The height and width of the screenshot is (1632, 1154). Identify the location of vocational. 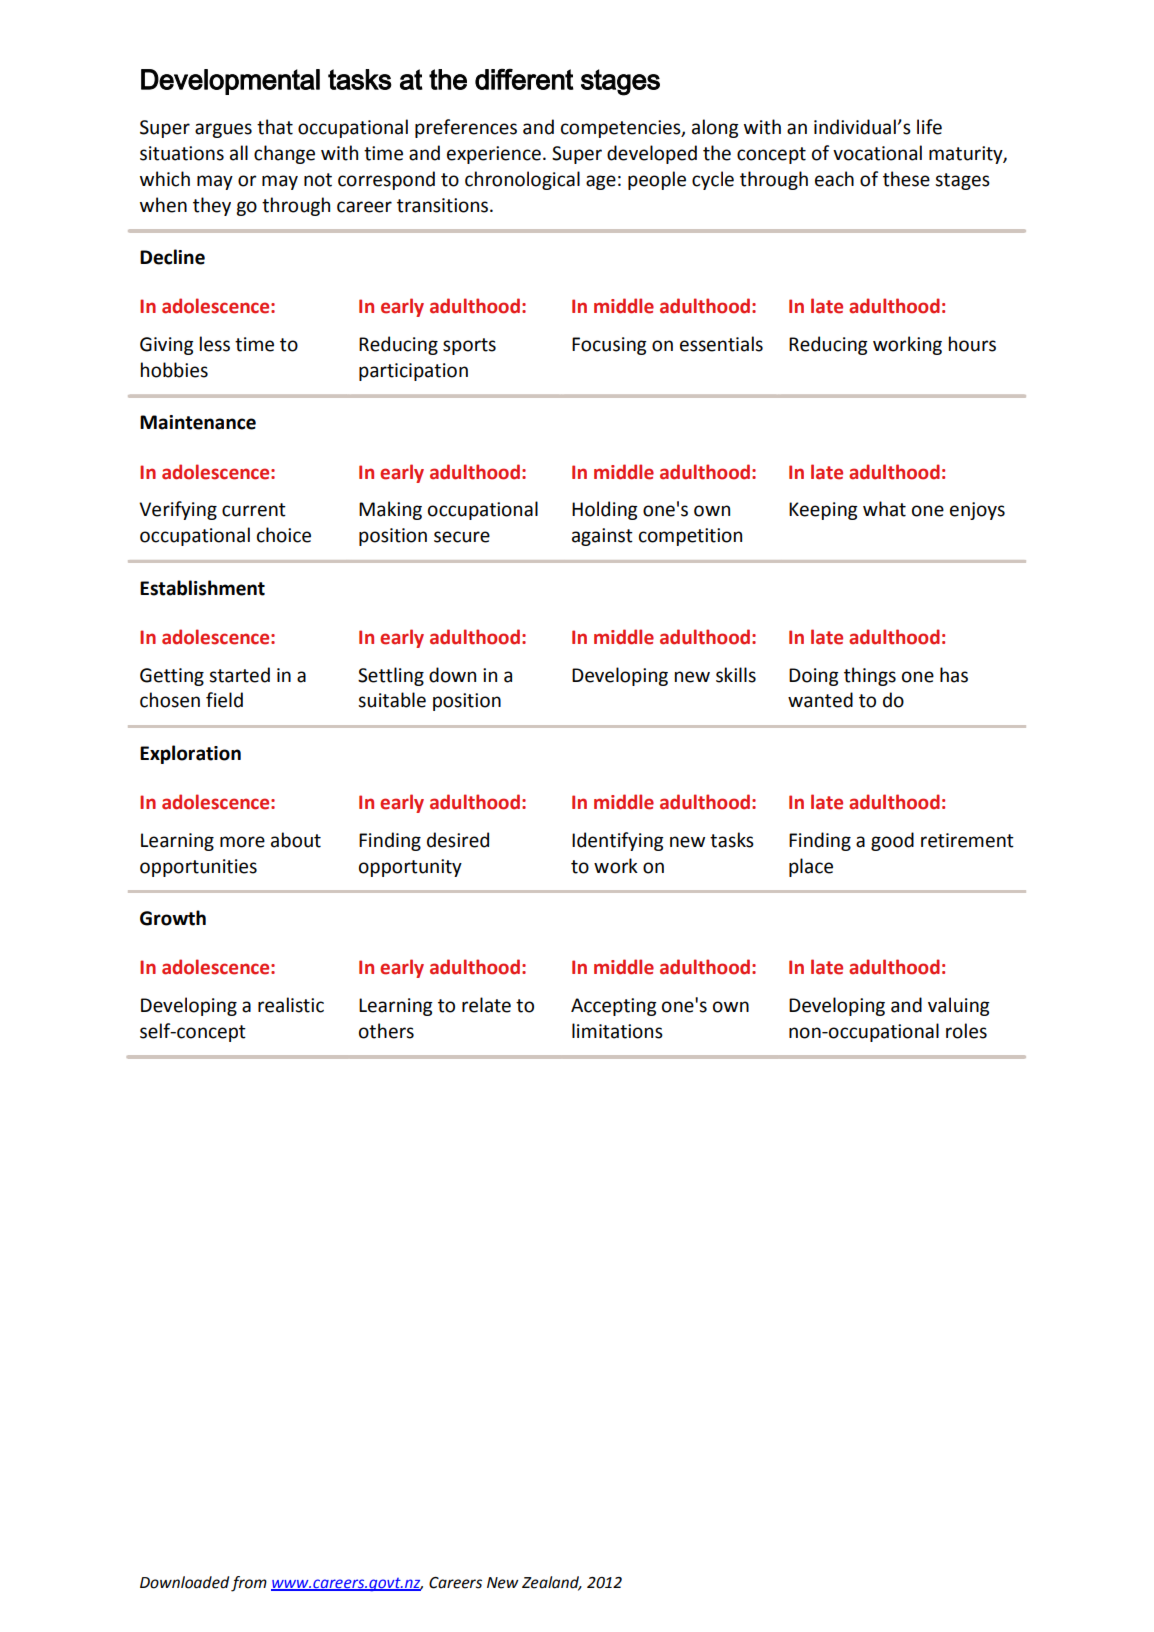
(877, 153).
